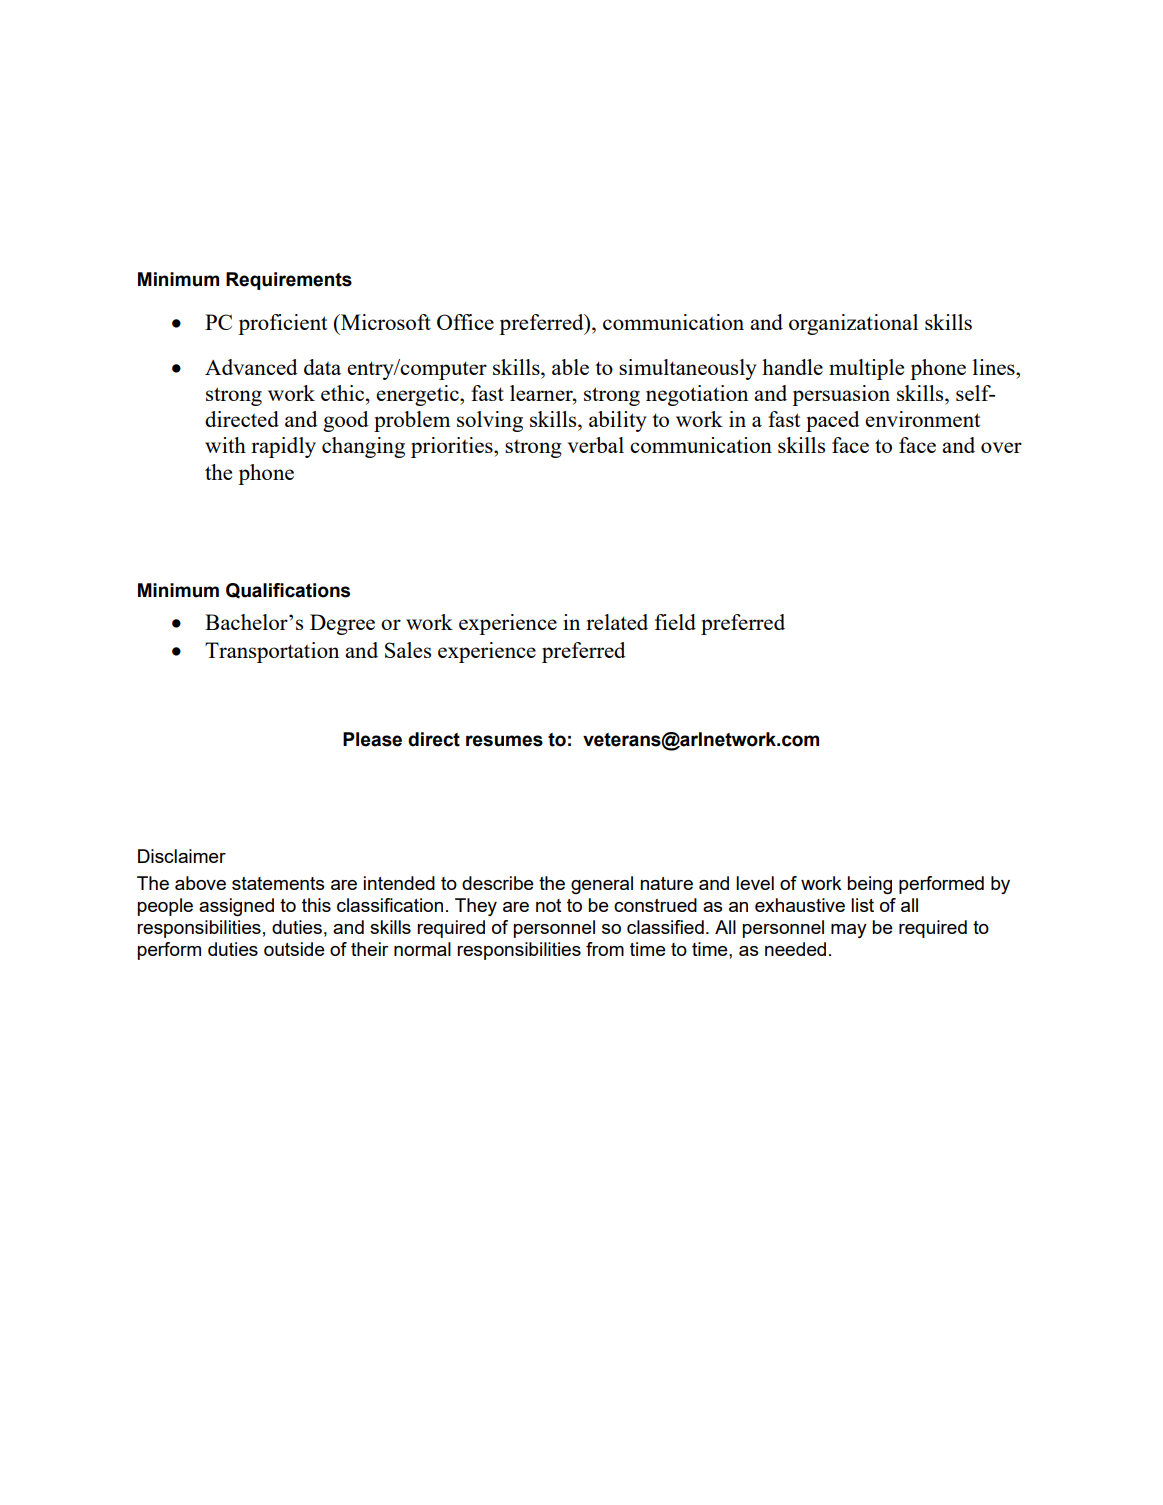  I want to click on may, so click(849, 931).
